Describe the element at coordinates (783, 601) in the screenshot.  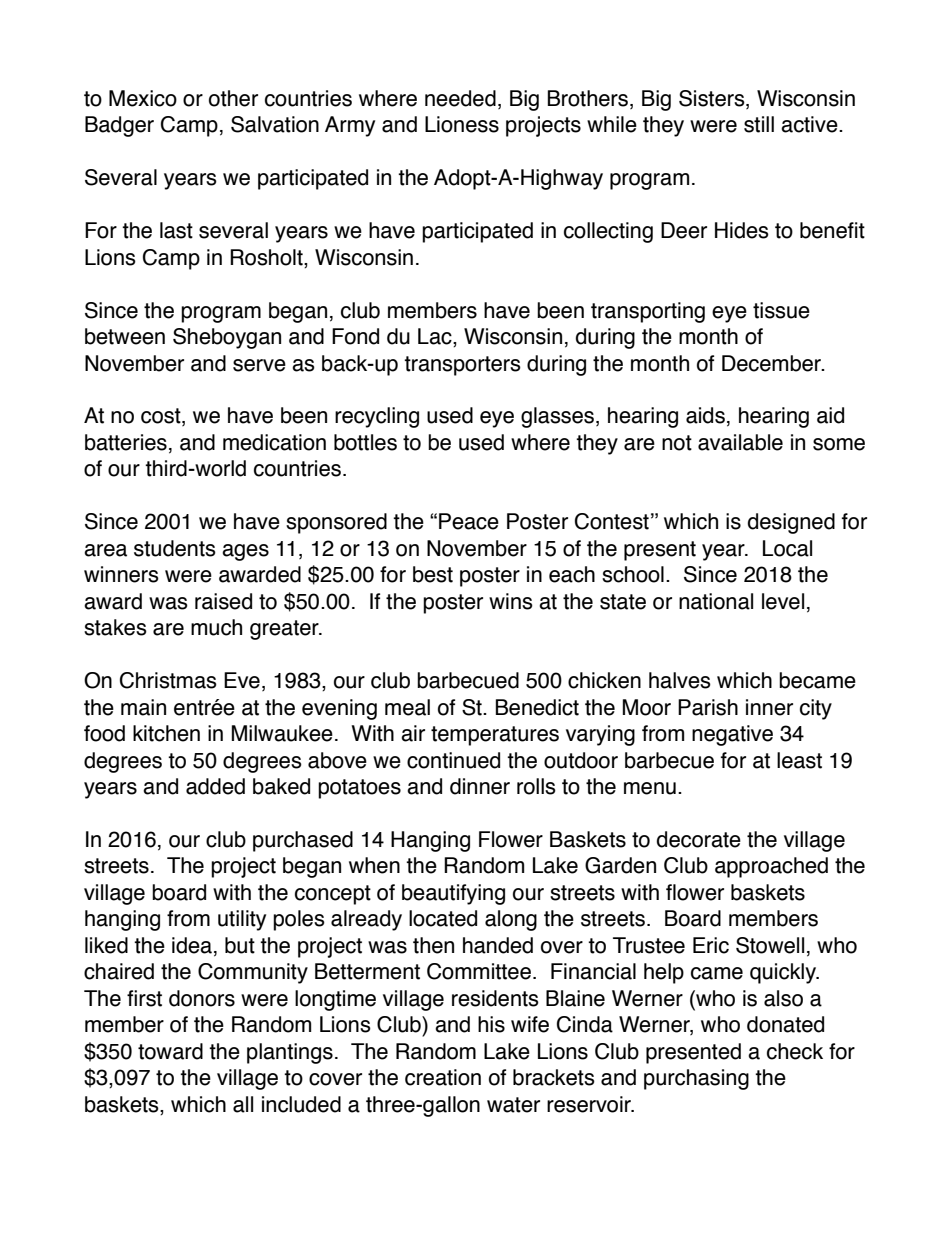
I see `level` at that location.
